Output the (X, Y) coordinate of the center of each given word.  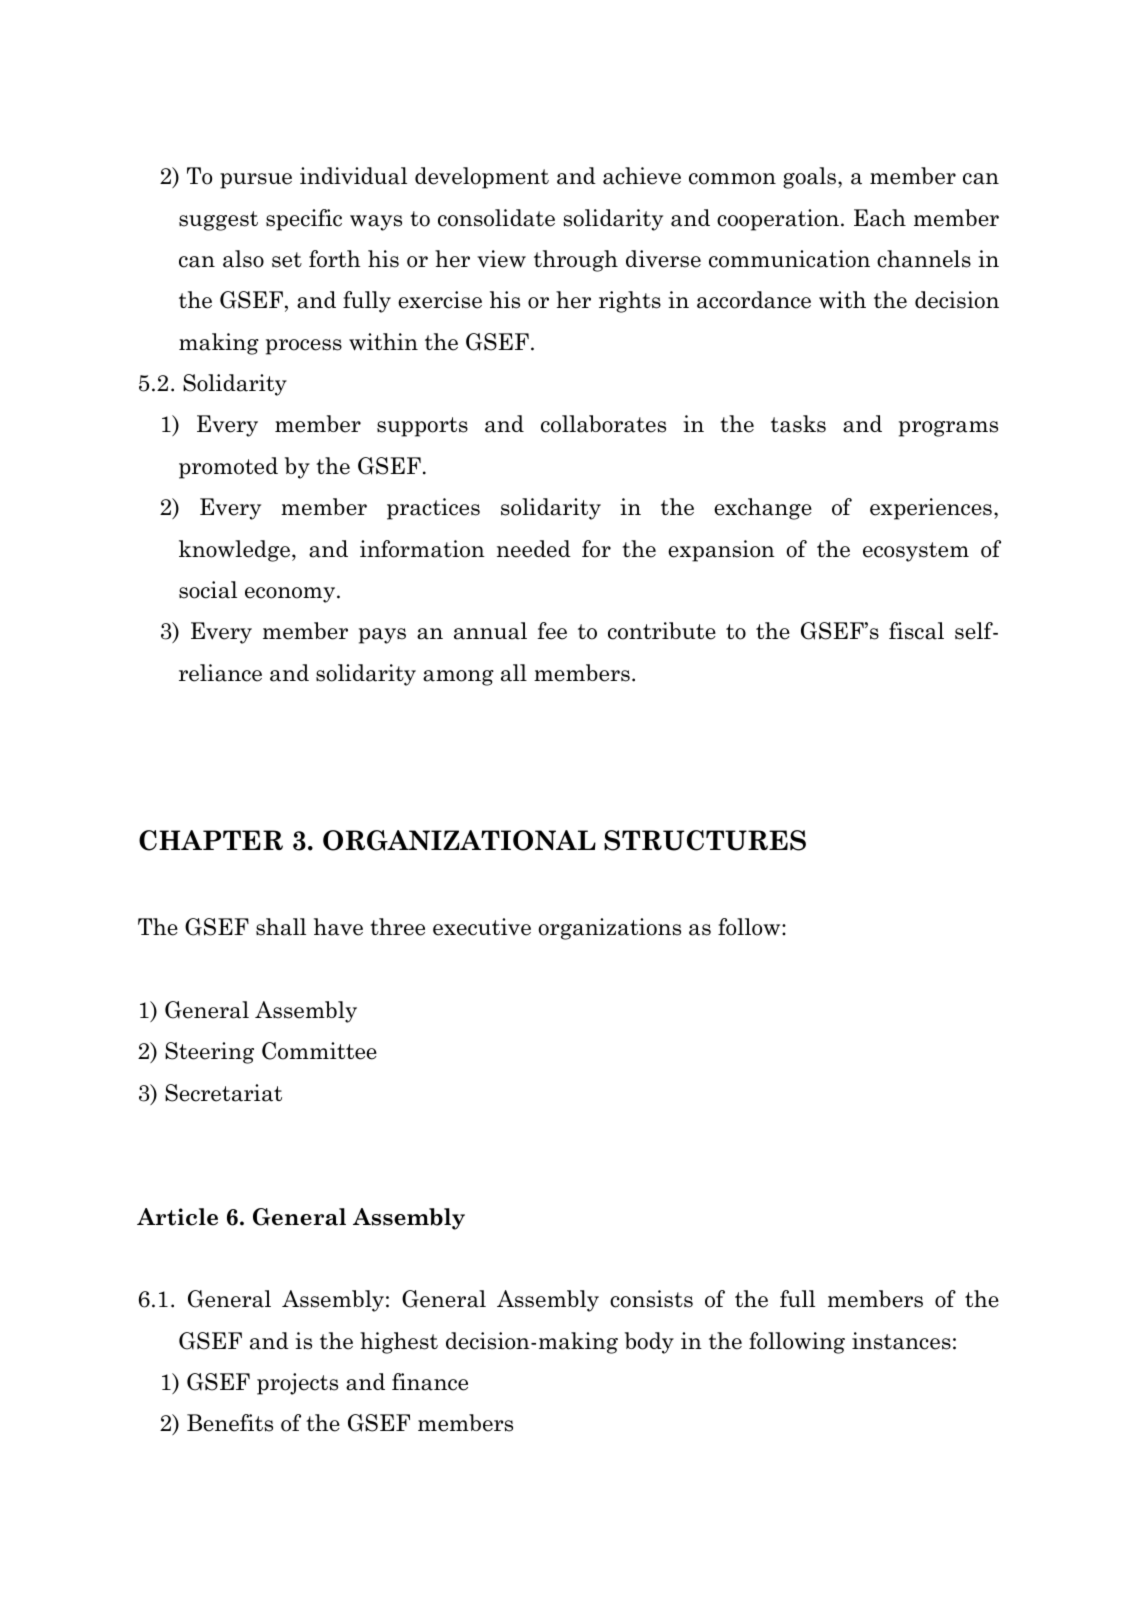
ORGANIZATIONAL (459, 840)
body (649, 1343)
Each (880, 218)
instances (901, 1341)
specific (304, 220)
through (576, 261)
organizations (609, 929)
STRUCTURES (705, 840)
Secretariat (223, 1093)
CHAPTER (211, 840)
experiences (931, 509)
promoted (228, 468)
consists (651, 1299)
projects (297, 1384)
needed (534, 549)
